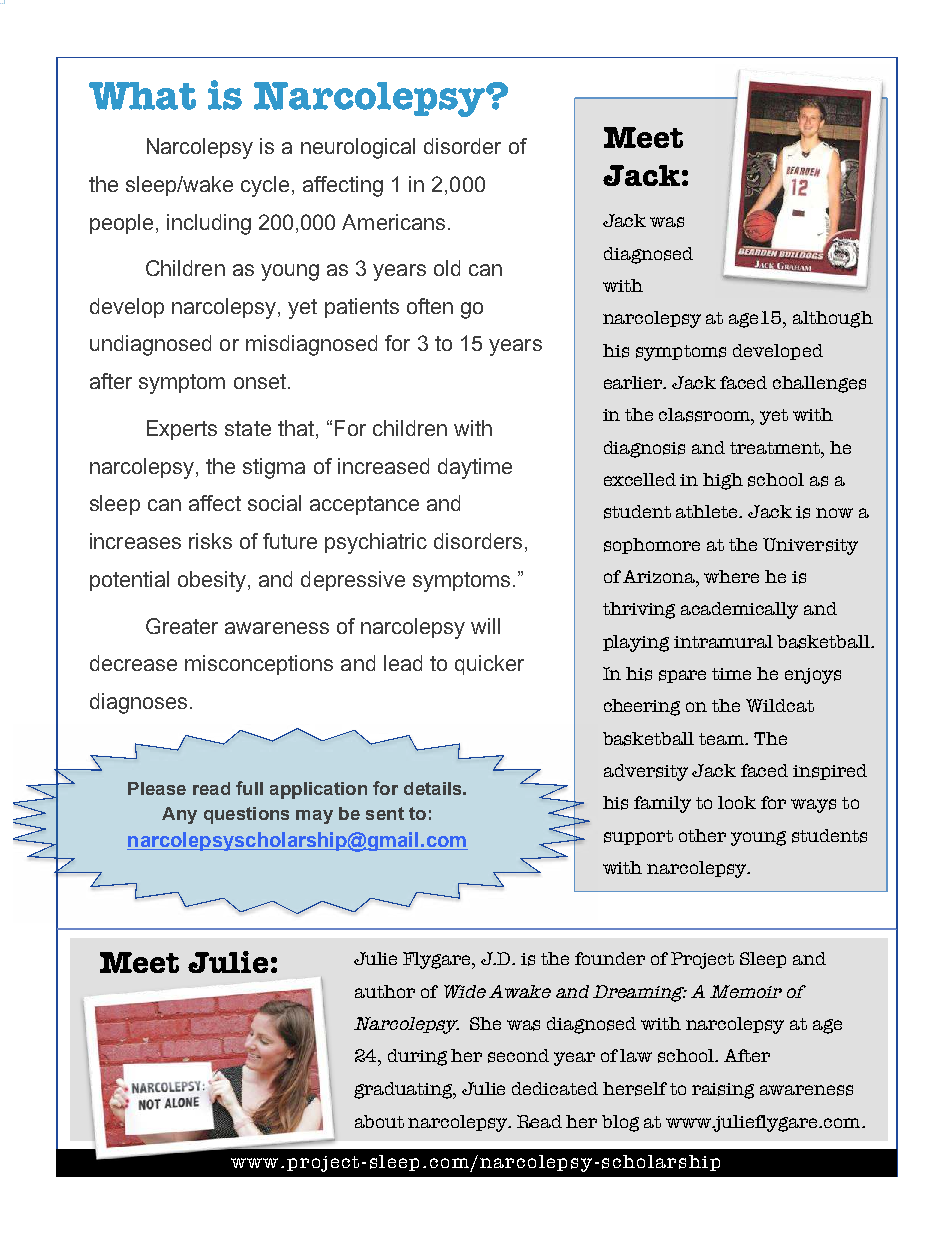 The height and width of the screenshot is (1233, 952). Describe the element at coordinates (142, 96) in the screenshot. I see `What` at that location.
